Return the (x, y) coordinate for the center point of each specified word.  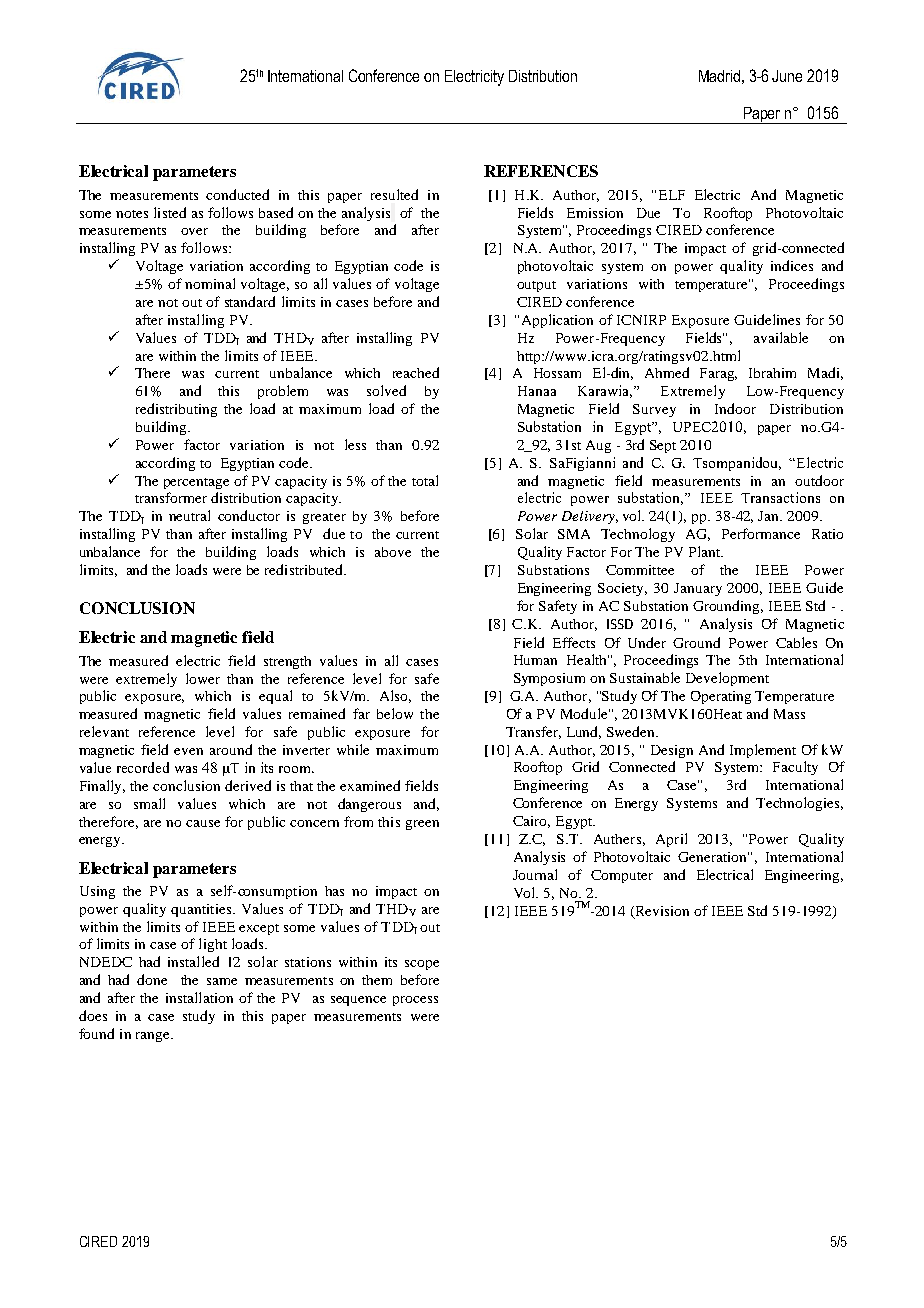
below (395, 713)
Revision (661, 912)
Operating (721, 697)
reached (416, 372)
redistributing (176, 410)
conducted (237, 194)
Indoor (735, 408)
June (787, 76)
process (415, 1001)
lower (203, 678)
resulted (394, 194)
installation (199, 997)
